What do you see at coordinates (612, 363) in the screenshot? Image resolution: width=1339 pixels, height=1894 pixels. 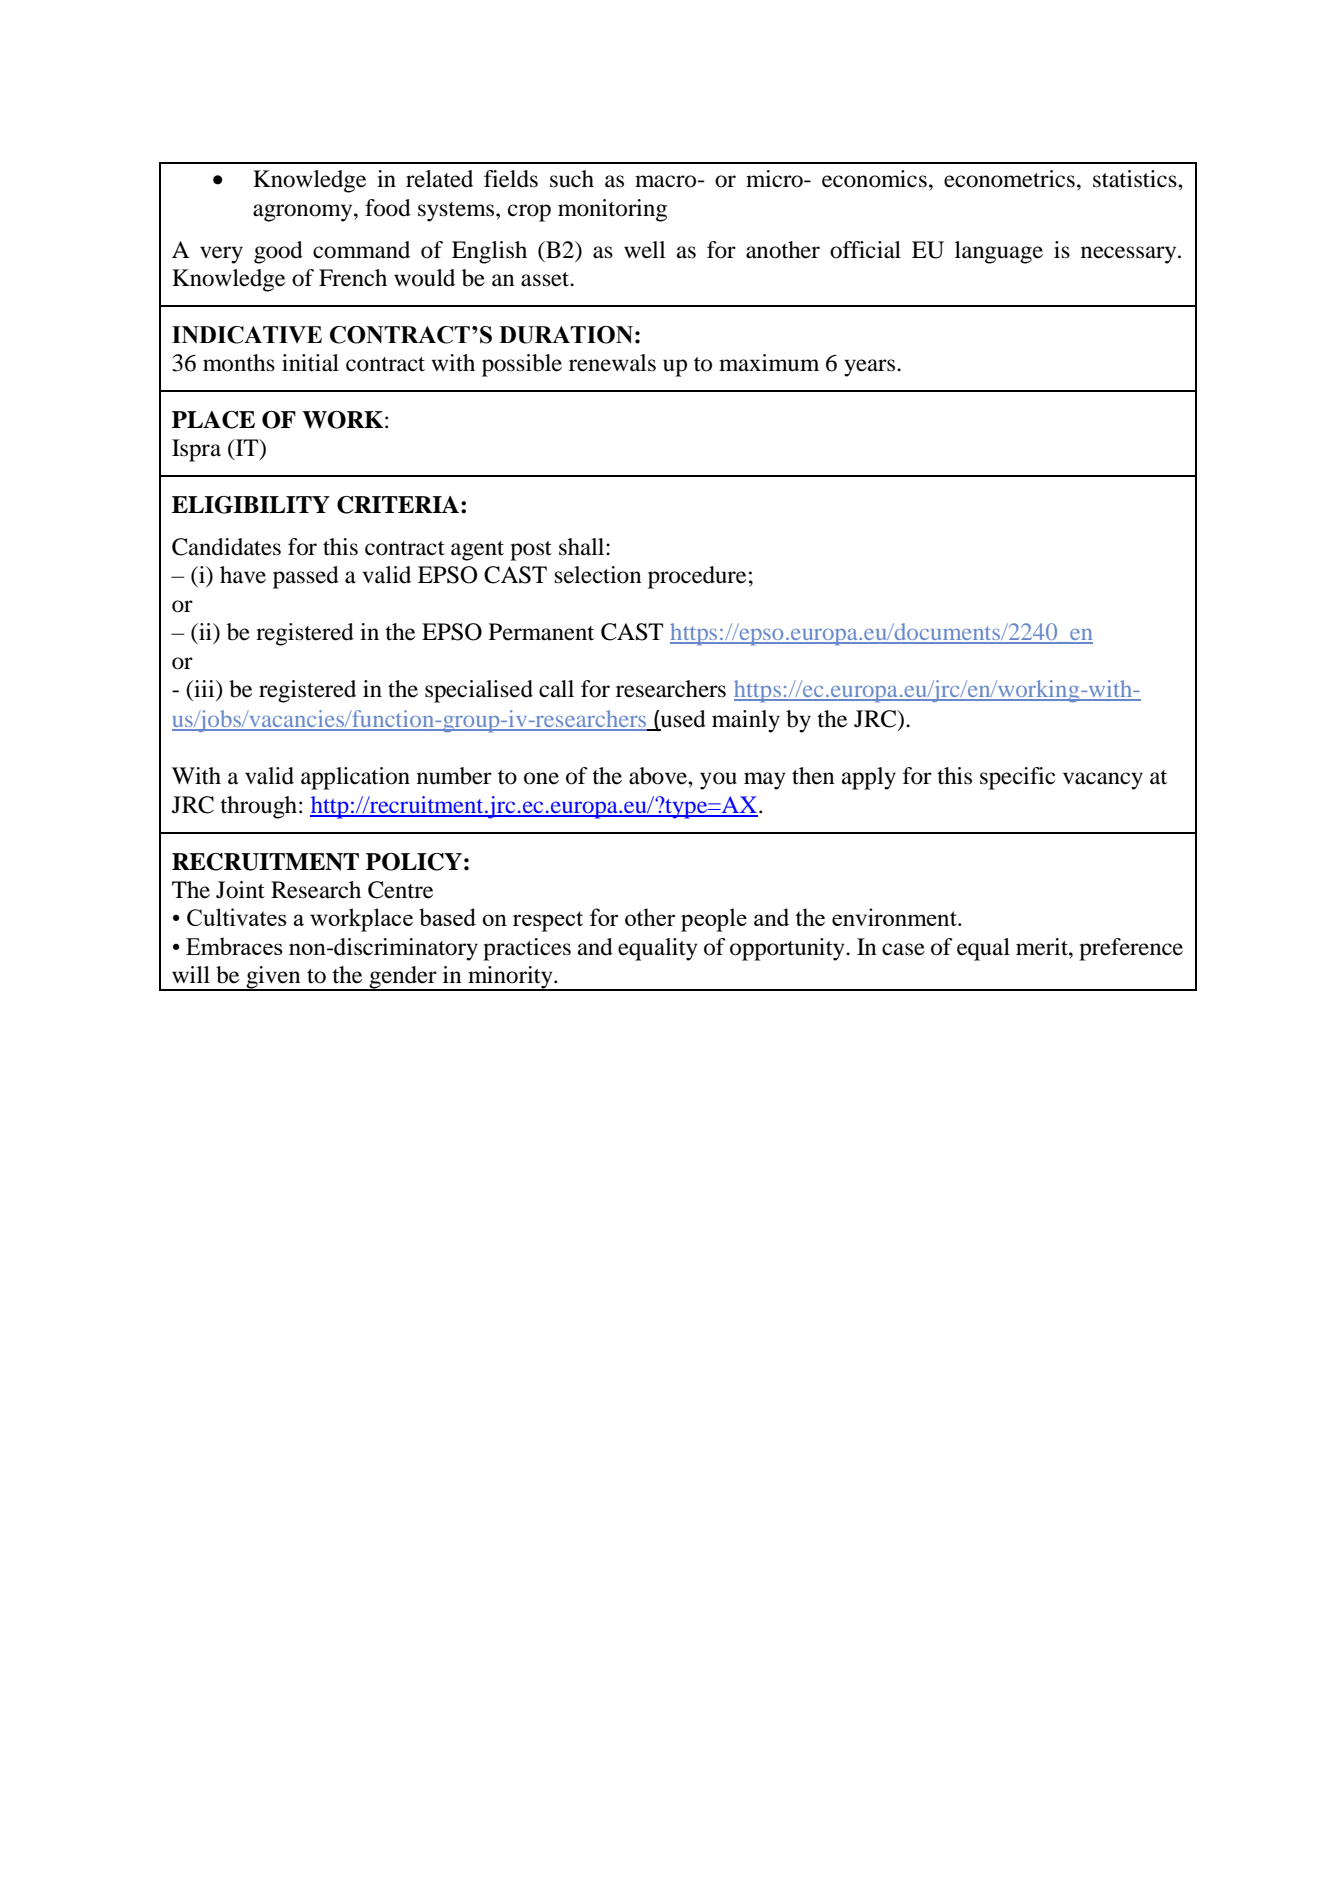 I see `renewals` at bounding box center [612, 363].
